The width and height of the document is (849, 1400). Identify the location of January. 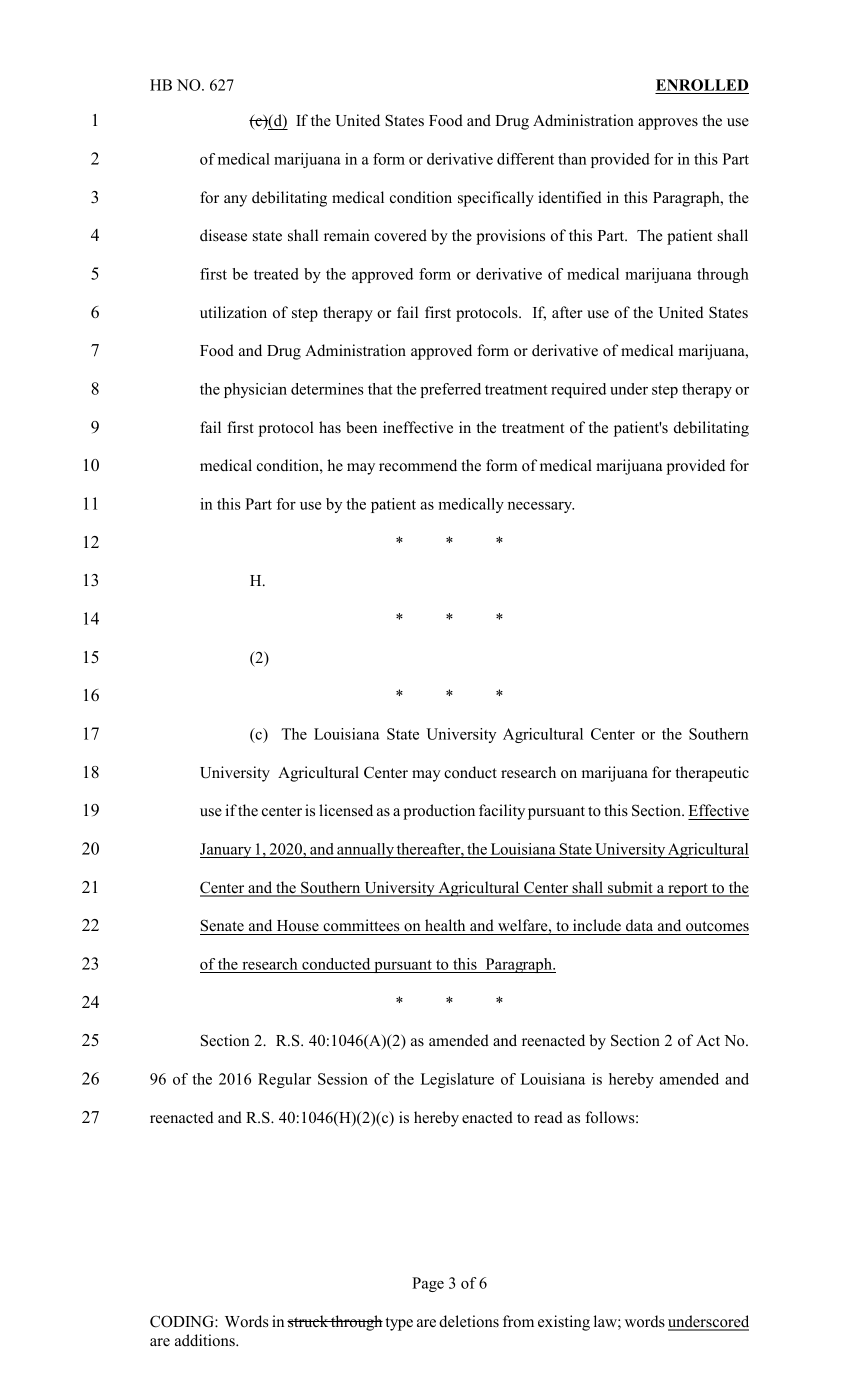
(227, 850).
